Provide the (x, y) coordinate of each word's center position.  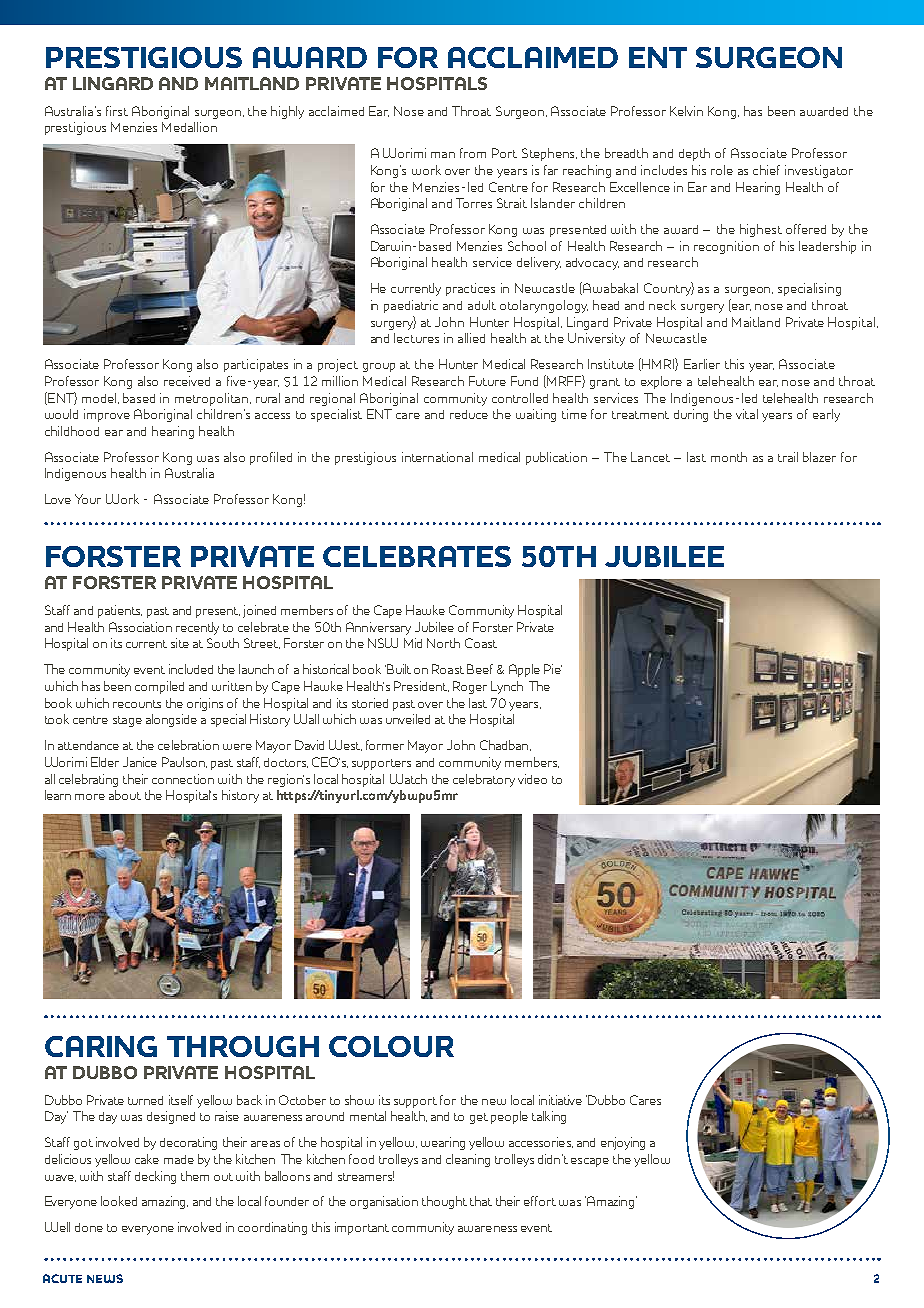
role (722, 170)
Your (88, 499)
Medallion (189, 127)
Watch (408, 779)
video (532, 779)
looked (119, 1201)
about (125, 795)
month (729, 457)
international (437, 457)
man (443, 155)
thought (444, 1202)
